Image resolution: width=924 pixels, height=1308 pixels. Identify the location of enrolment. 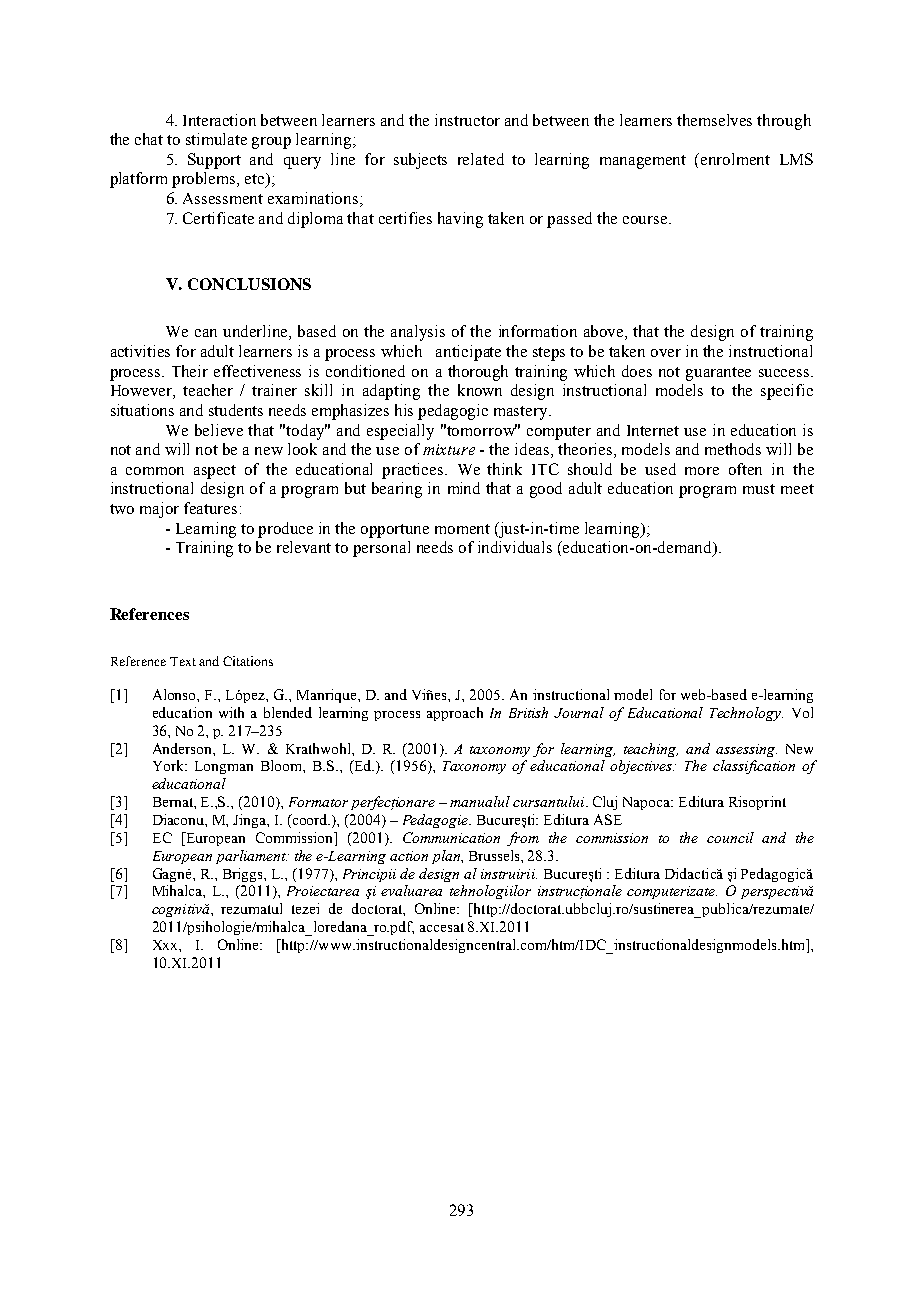
(735, 159).
